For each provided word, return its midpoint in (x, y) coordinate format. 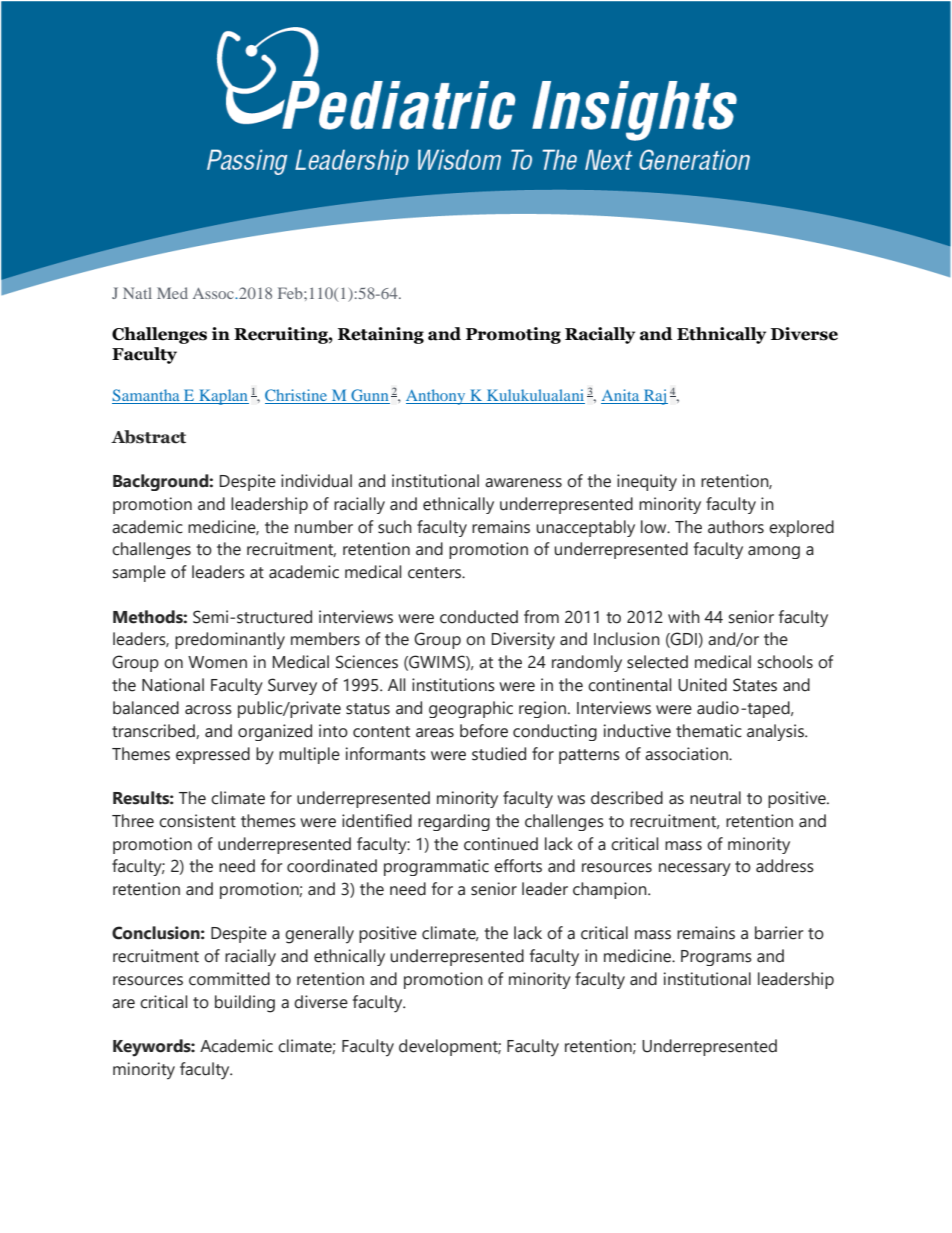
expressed (213, 755)
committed (229, 979)
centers (436, 573)
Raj (655, 397)
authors (736, 527)
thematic (709, 731)
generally (319, 935)
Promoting (513, 335)
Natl (137, 293)
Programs (716, 958)
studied (499, 754)
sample (139, 573)
